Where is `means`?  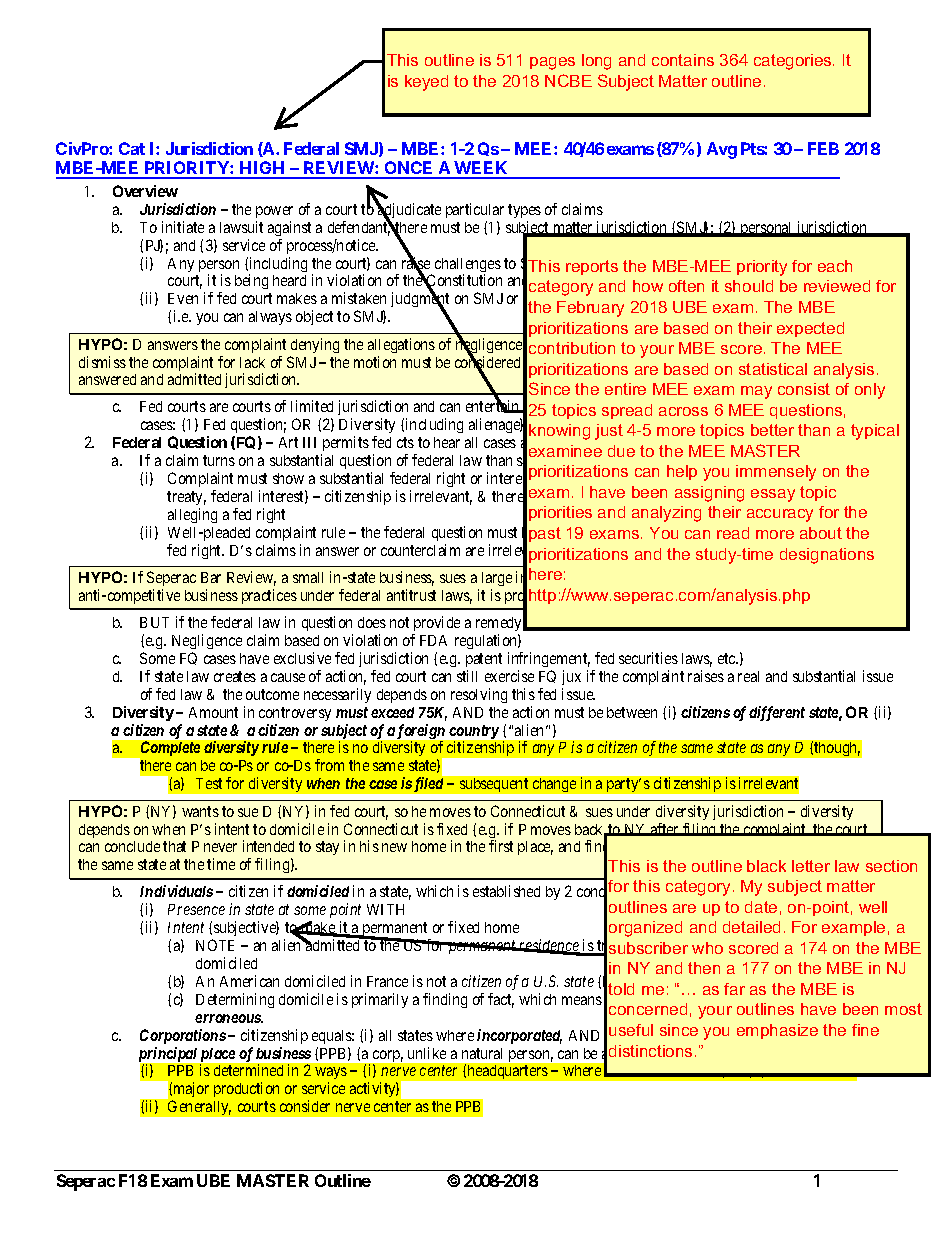
means is located at coordinates (582, 1000).
